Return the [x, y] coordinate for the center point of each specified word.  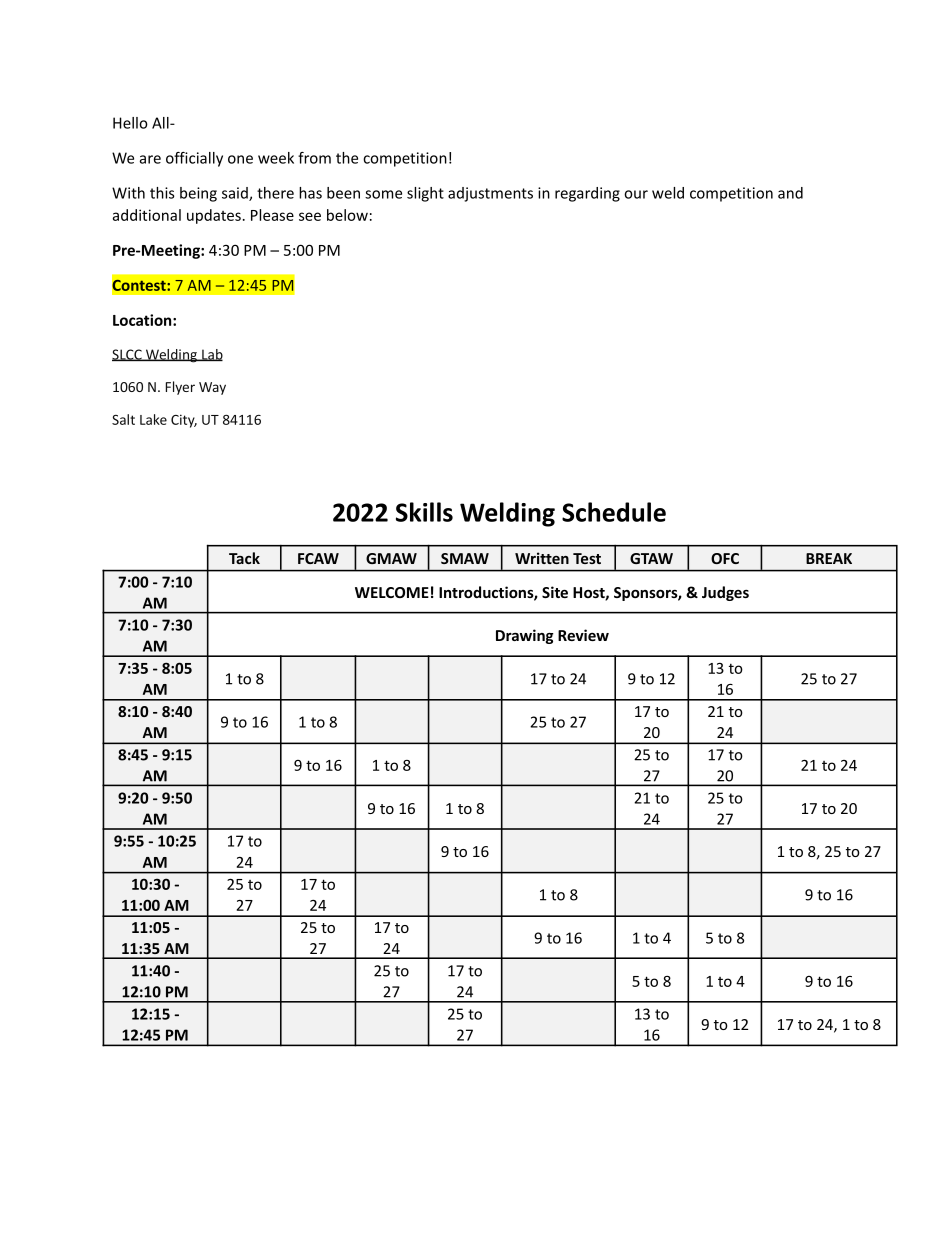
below [347, 215]
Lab [211, 355]
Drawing [525, 636]
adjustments [490, 194]
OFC [725, 558]
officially [194, 159]
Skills [424, 512]
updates [214, 216]
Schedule [614, 512]
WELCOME [392, 592]
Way [212, 388]
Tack [244, 558]
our [636, 194]
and [790, 193]
